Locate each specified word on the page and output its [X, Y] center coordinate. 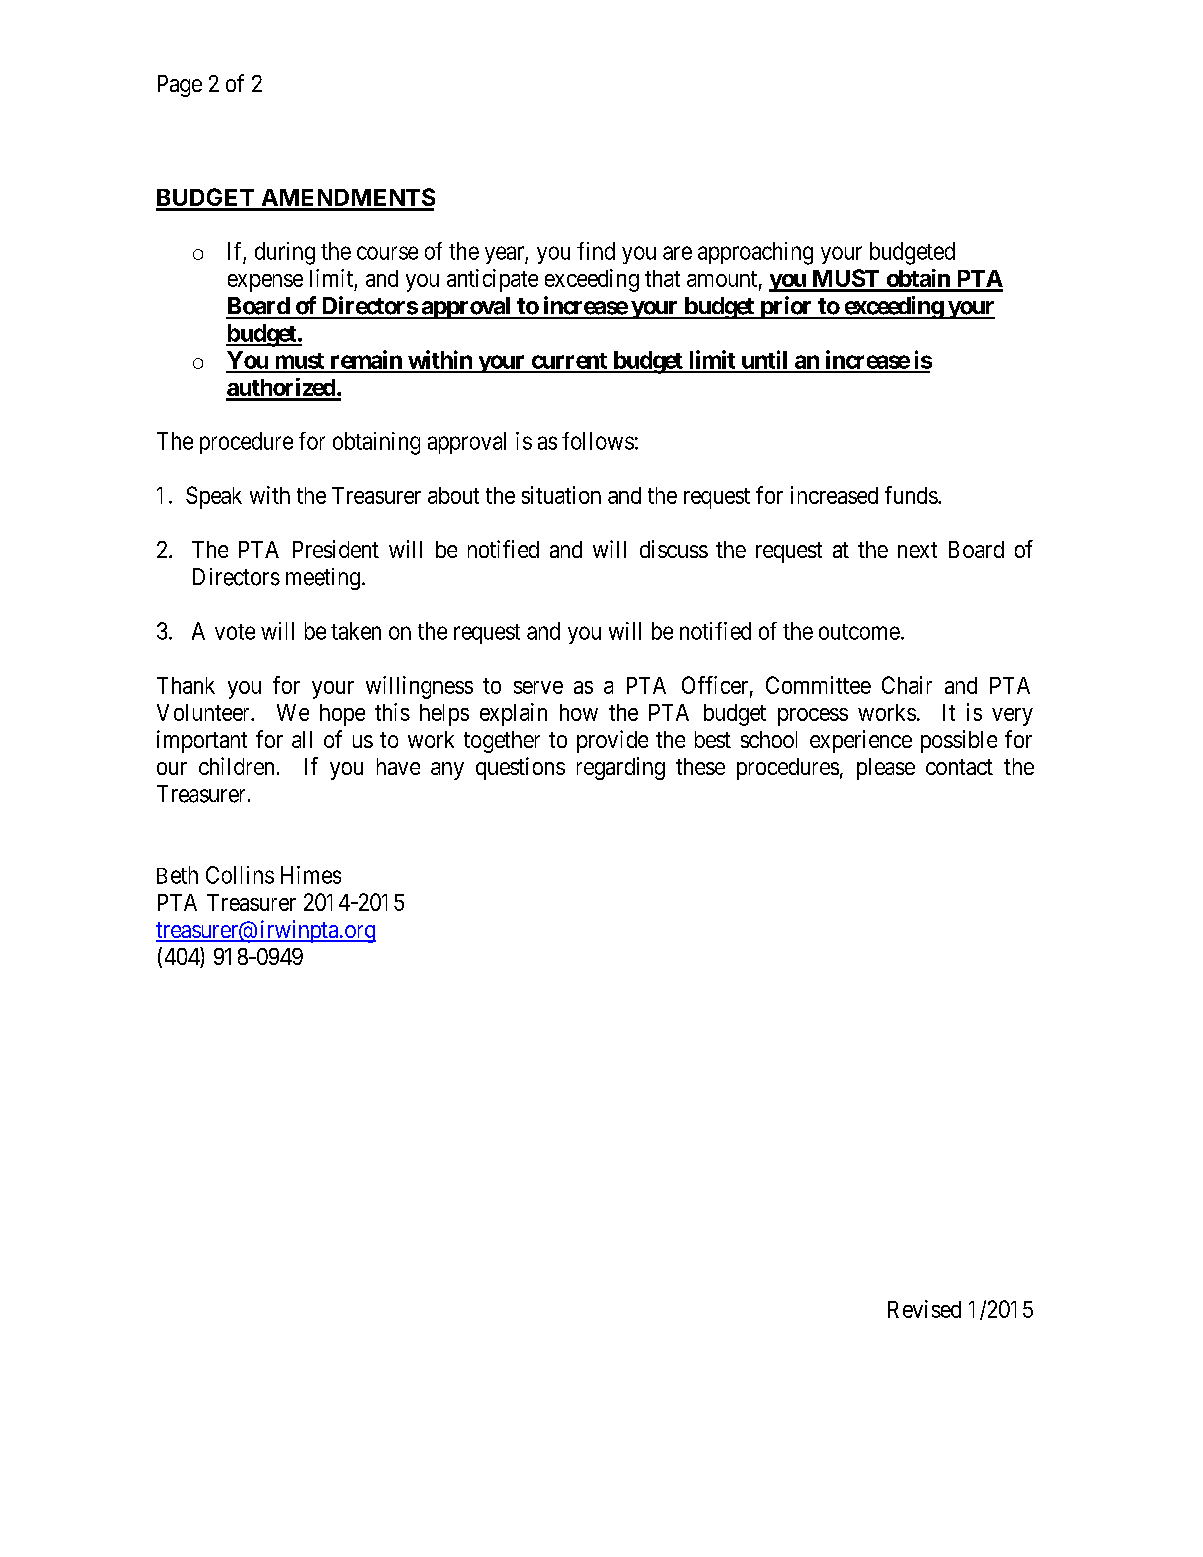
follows [598, 441]
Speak [214, 497]
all [302, 739]
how [579, 712]
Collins [240, 875]
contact [959, 767]
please [886, 769]
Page [180, 86]
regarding [621, 768]
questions [520, 768]
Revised [924, 1309]
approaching [755, 253]
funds [911, 495]
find [596, 251]
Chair [907, 685]
